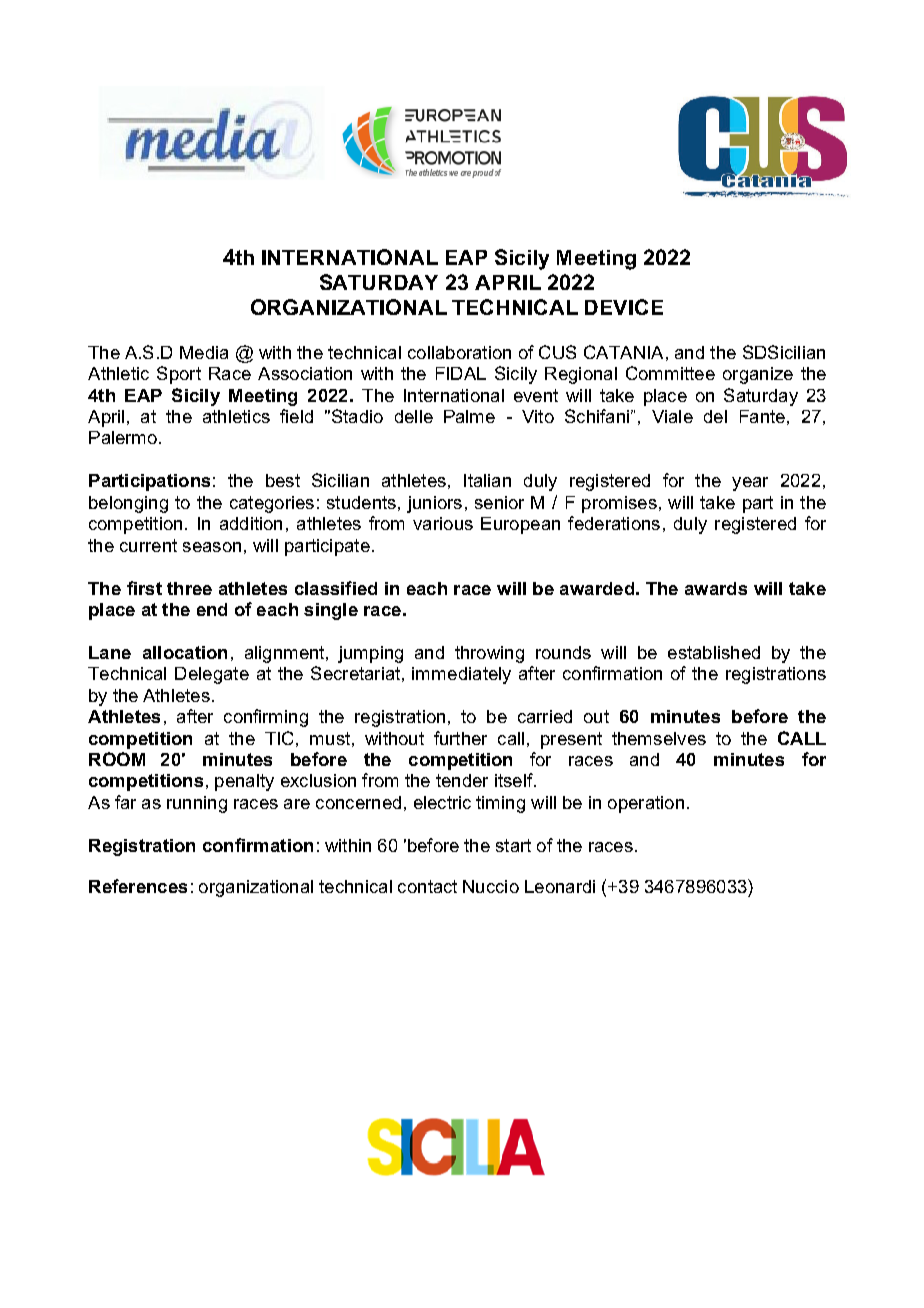  What do you see at coordinates (624, 307) in the screenshot?
I see `DEVICE` at bounding box center [624, 307].
